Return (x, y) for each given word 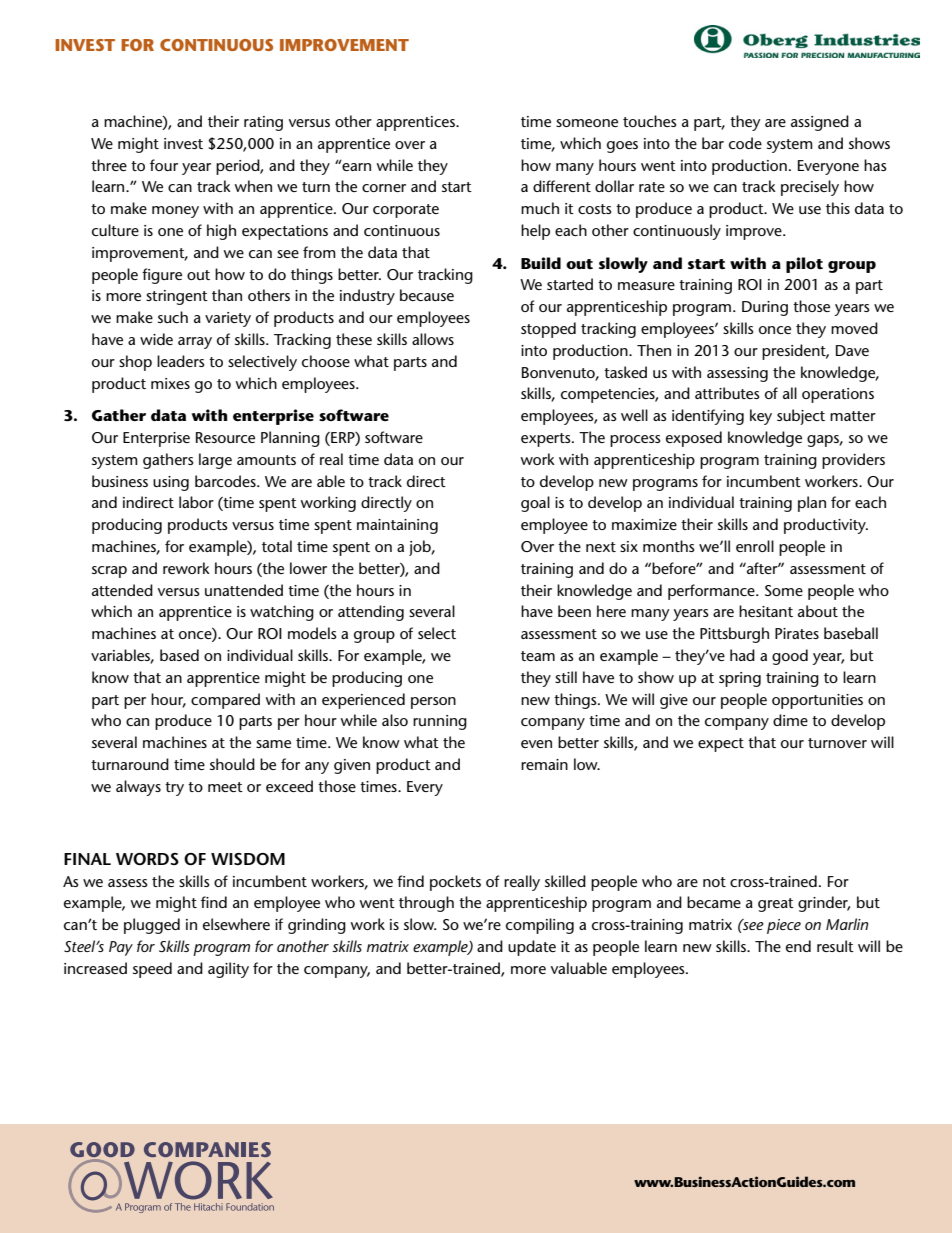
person (433, 703)
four (164, 165)
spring (740, 679)
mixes (170, 383)
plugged (152, 926)
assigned (820, 123)
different (562, 186)
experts (547, 440)
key (761, 417)
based (179, 655)
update (532, 948)
